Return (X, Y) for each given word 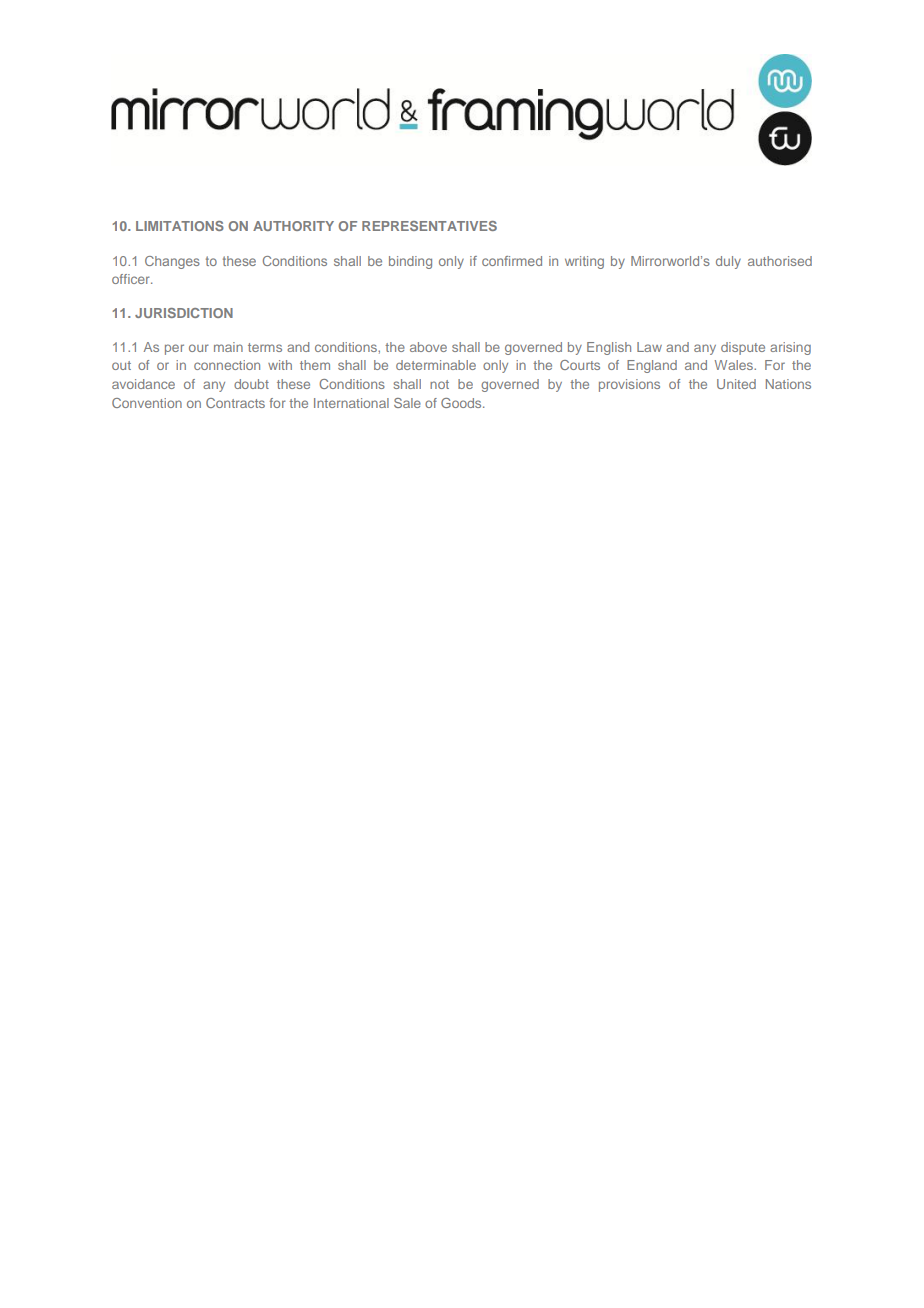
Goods (462, 403)
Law (649, 347)
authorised (780, 261)
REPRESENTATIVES (429, 226)
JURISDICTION (184, 313)
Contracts (235, 403)
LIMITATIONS (180, 226)
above (428, 347)
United (736, 384)
